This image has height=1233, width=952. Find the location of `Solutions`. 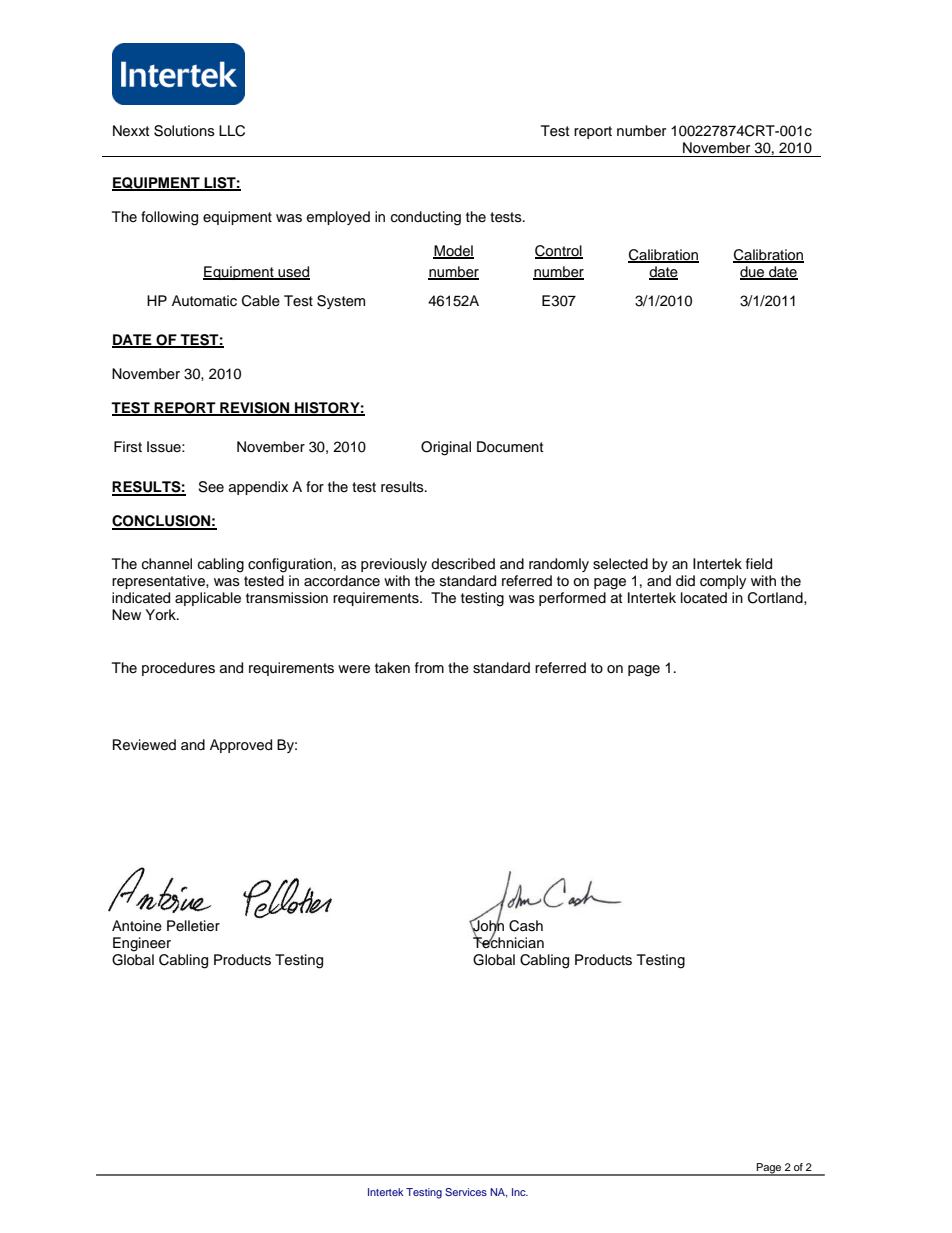

Solutions is located at coordinates (184, 131).
